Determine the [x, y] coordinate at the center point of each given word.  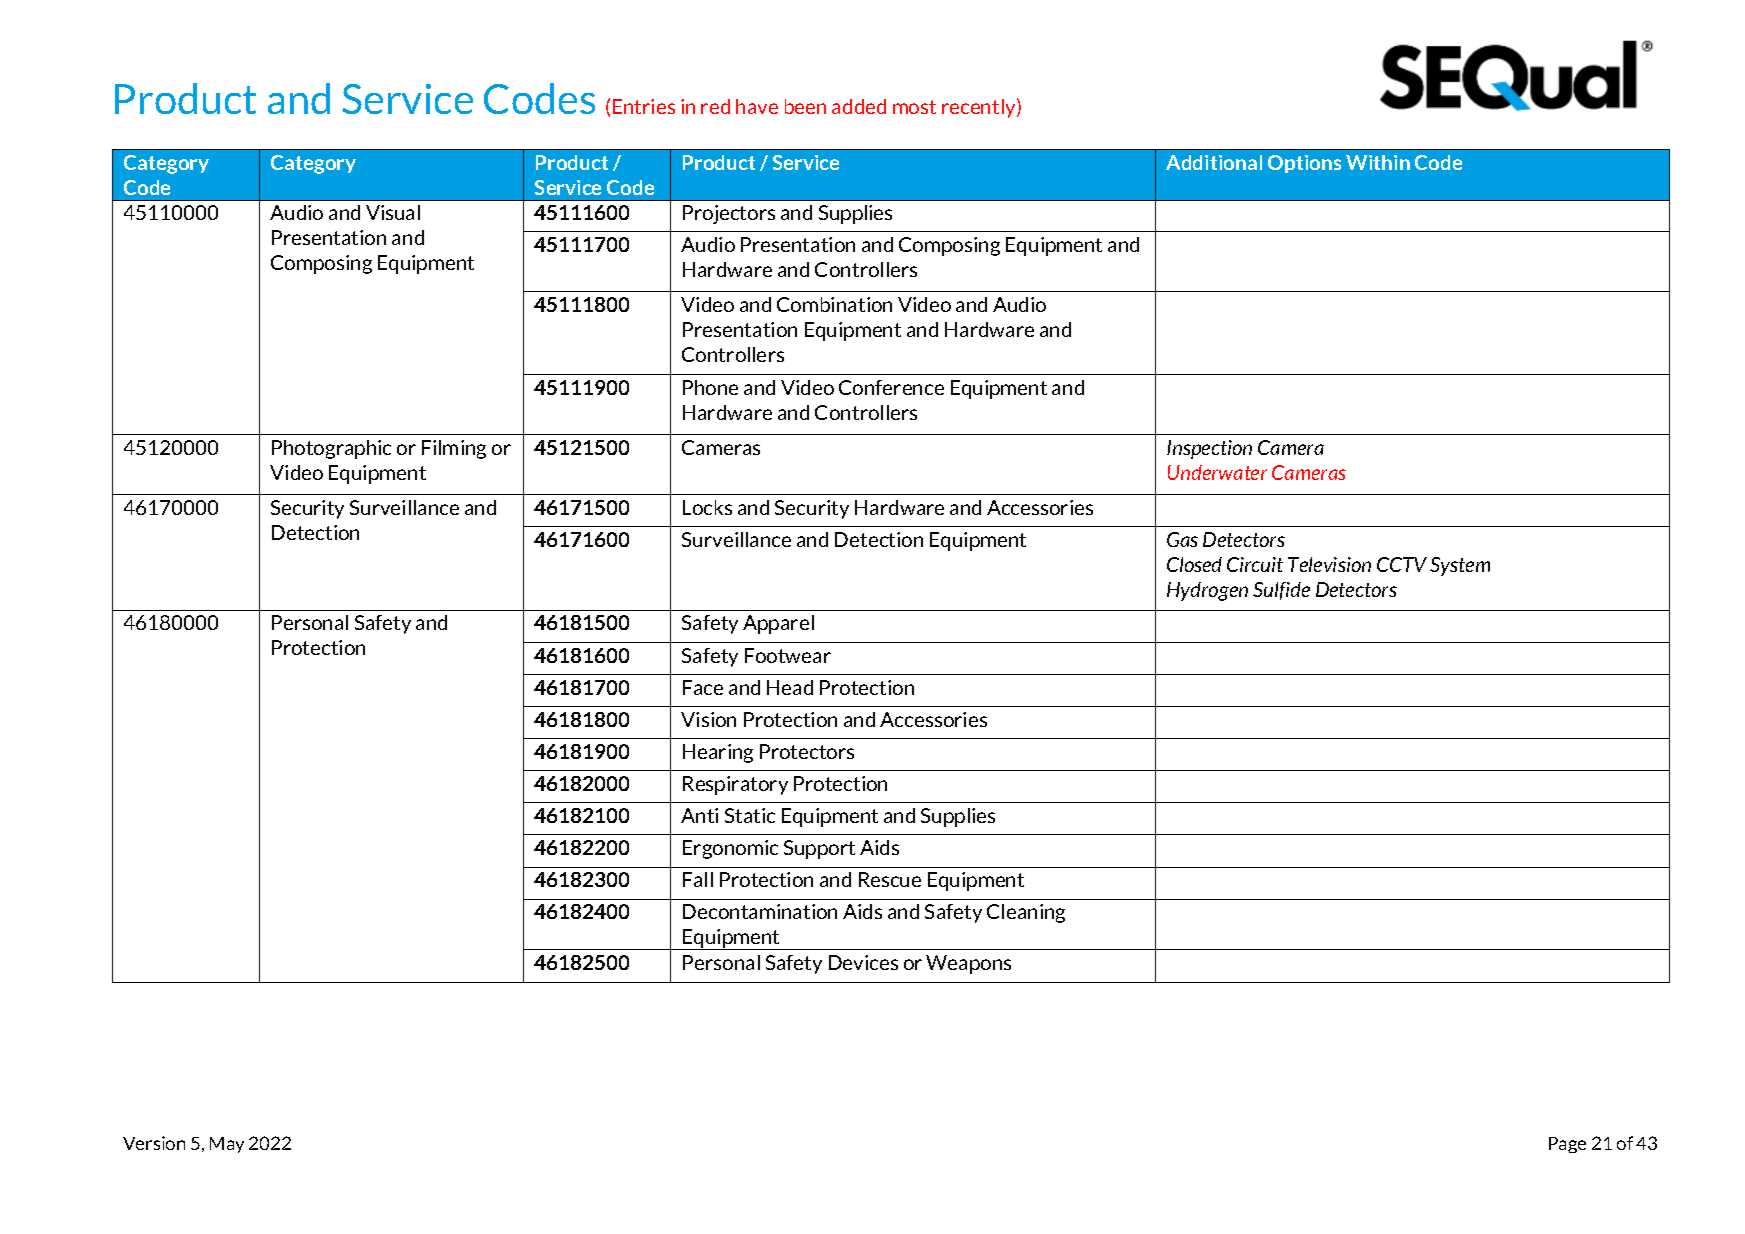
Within [1378, 162]
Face [703, 687]
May [227, 1145]
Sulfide [1281, 591]
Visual [393, 212]
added [859, 106]
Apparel [778, 624]
